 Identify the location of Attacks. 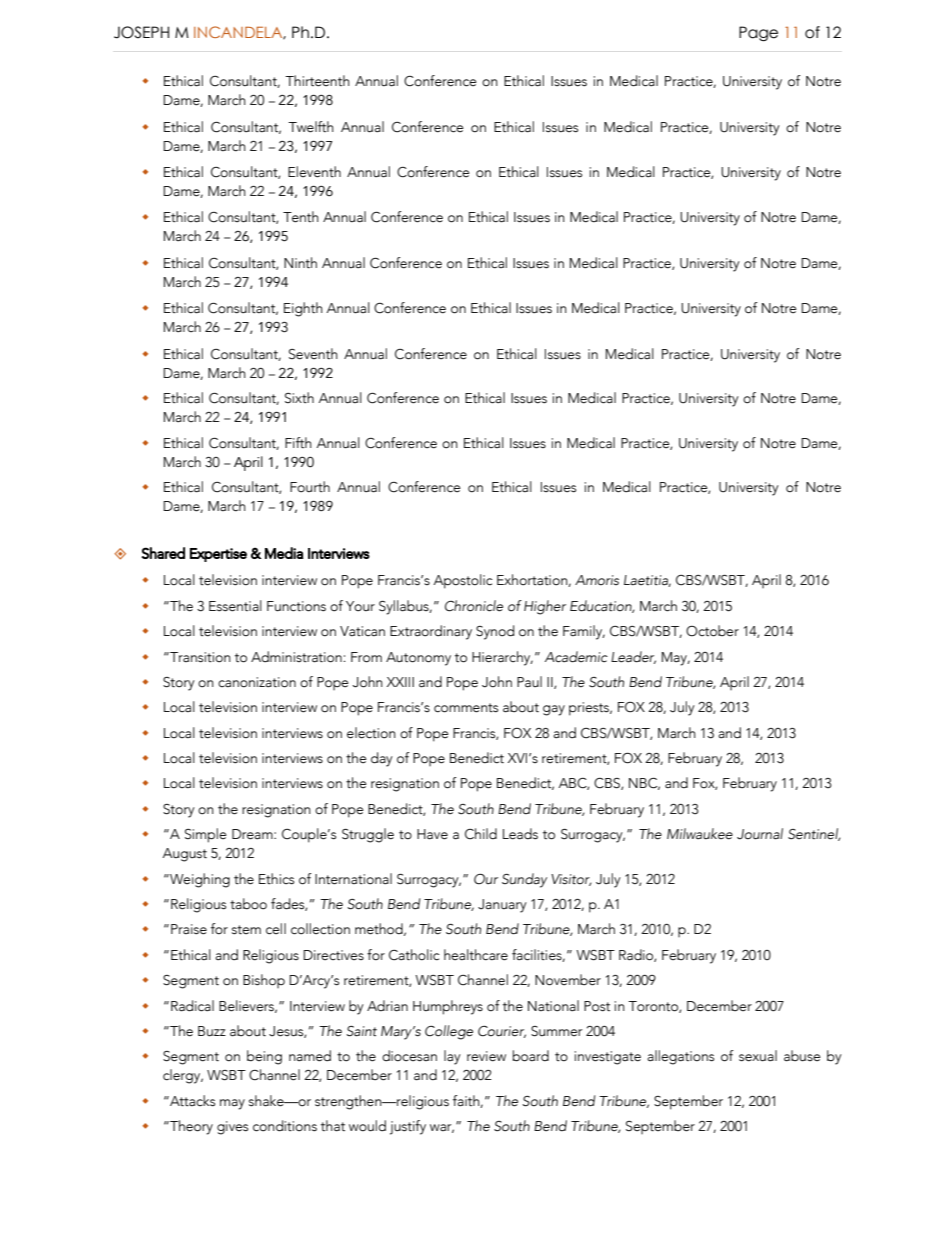
(191, 1101).
